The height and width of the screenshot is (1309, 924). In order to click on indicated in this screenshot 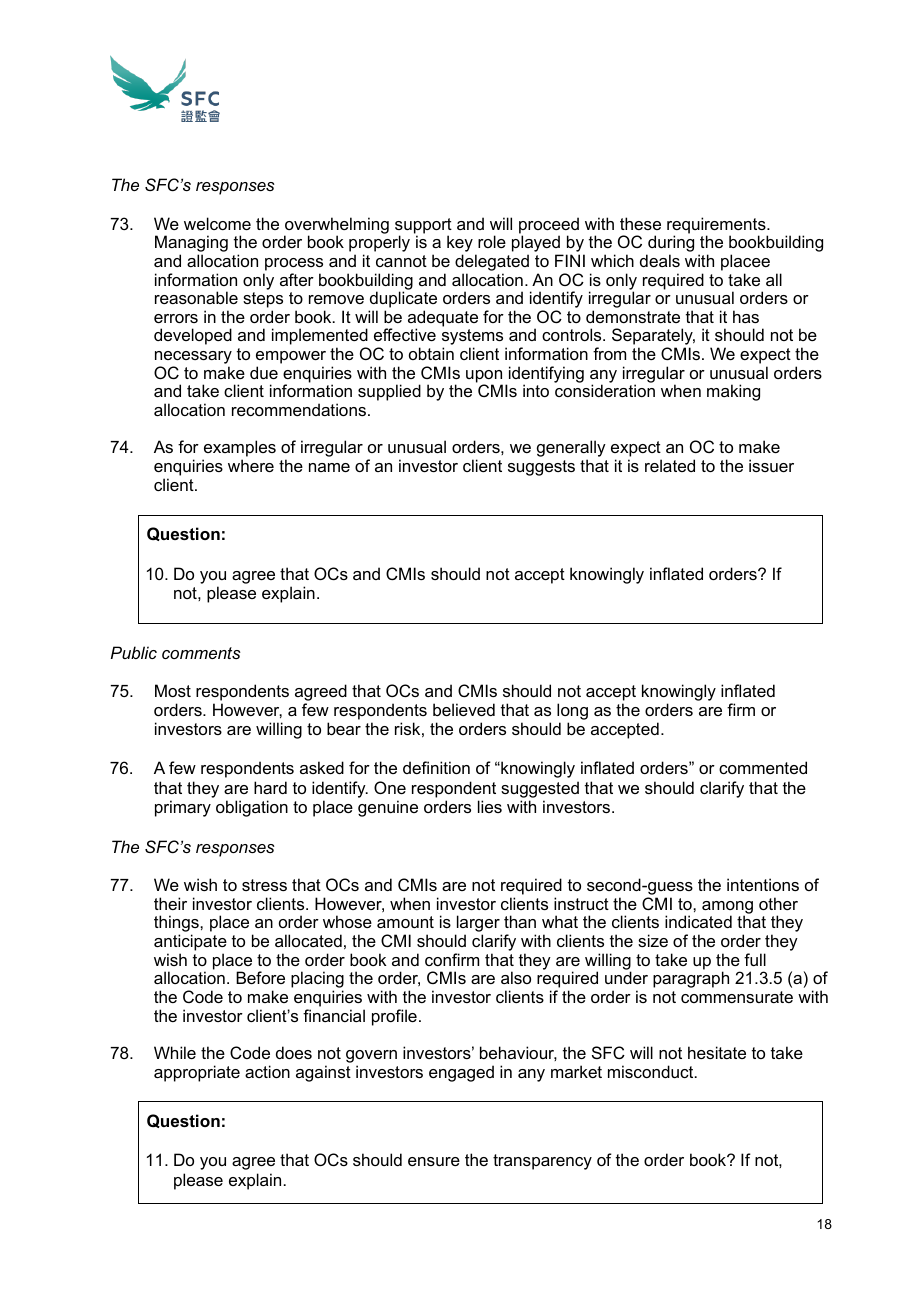, I will do `click(698, 921)`.
